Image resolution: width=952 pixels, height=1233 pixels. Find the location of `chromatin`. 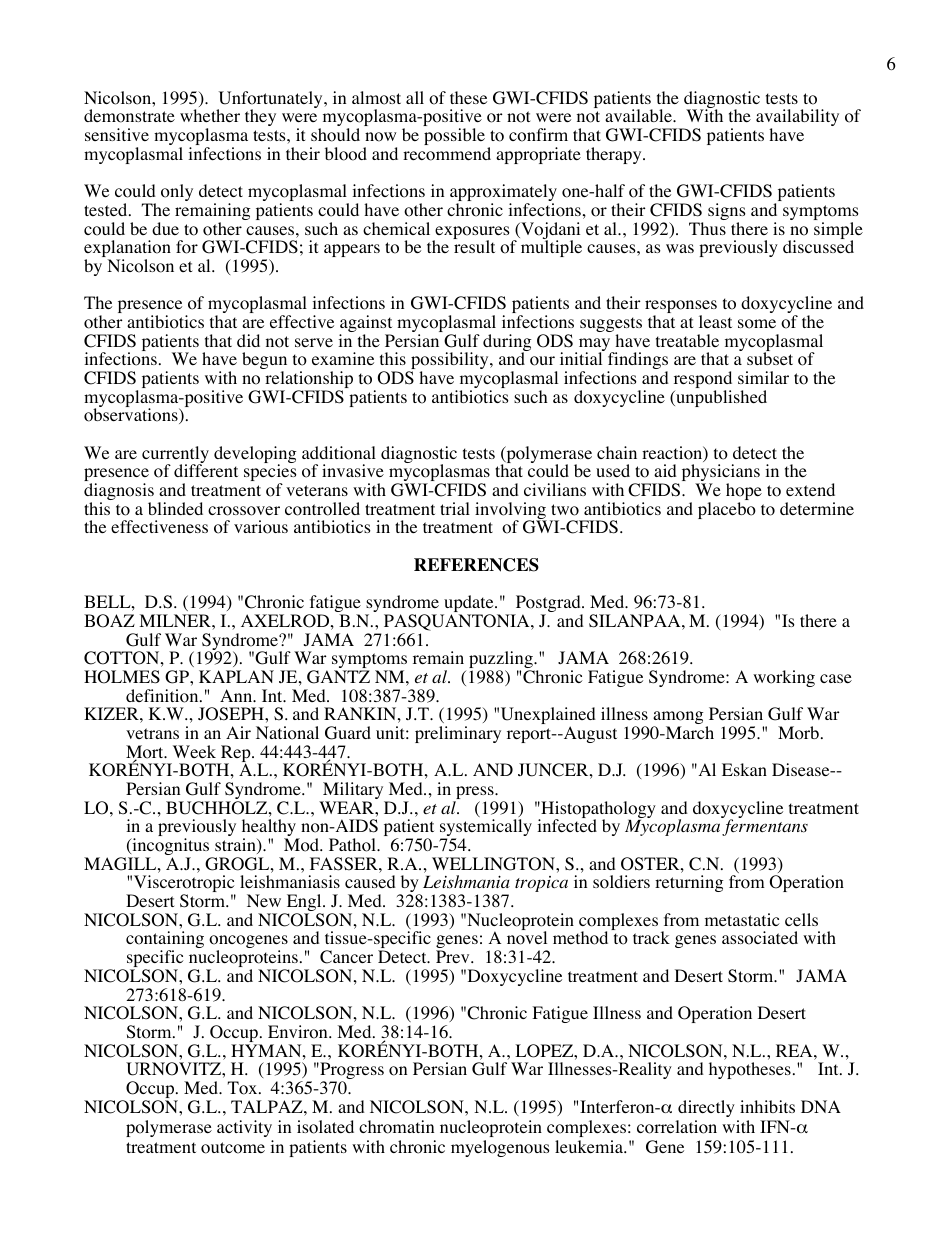

chromatin is located at coordinates (396, 1127).
